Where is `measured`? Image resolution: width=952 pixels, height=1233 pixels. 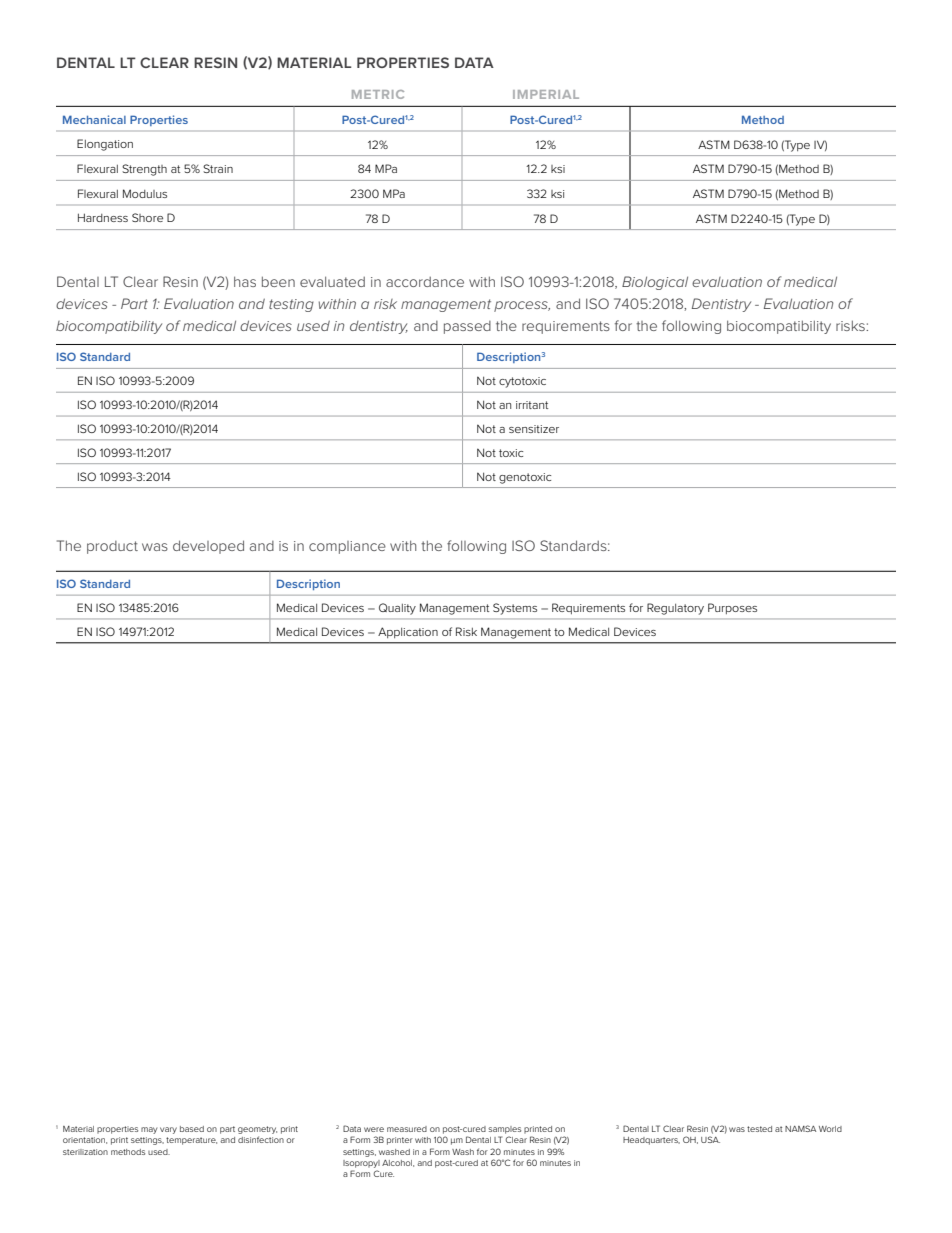
measured is located at coordinates (407, 1129).
